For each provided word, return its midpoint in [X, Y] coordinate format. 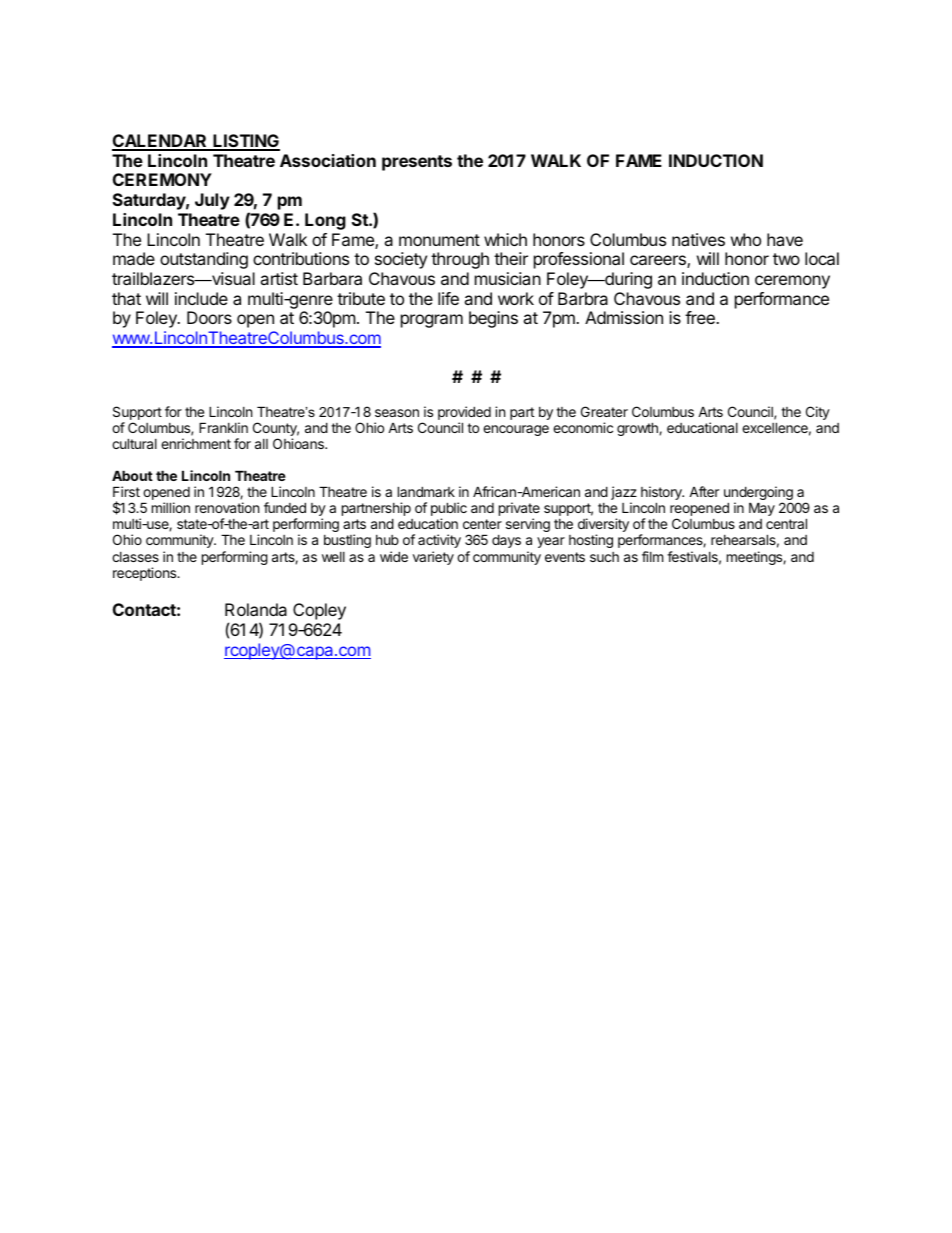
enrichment [196, 443]
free [701, 317]
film [652, 556]
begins [493, 319]
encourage [516, 430]
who [746, 239]
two [786, 259]
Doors [209, 317]
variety [433, 558]
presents [417, 163]
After [704, 491]
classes [135, 557]
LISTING [245, 142]
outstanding [204, 260]
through [460, 260]
